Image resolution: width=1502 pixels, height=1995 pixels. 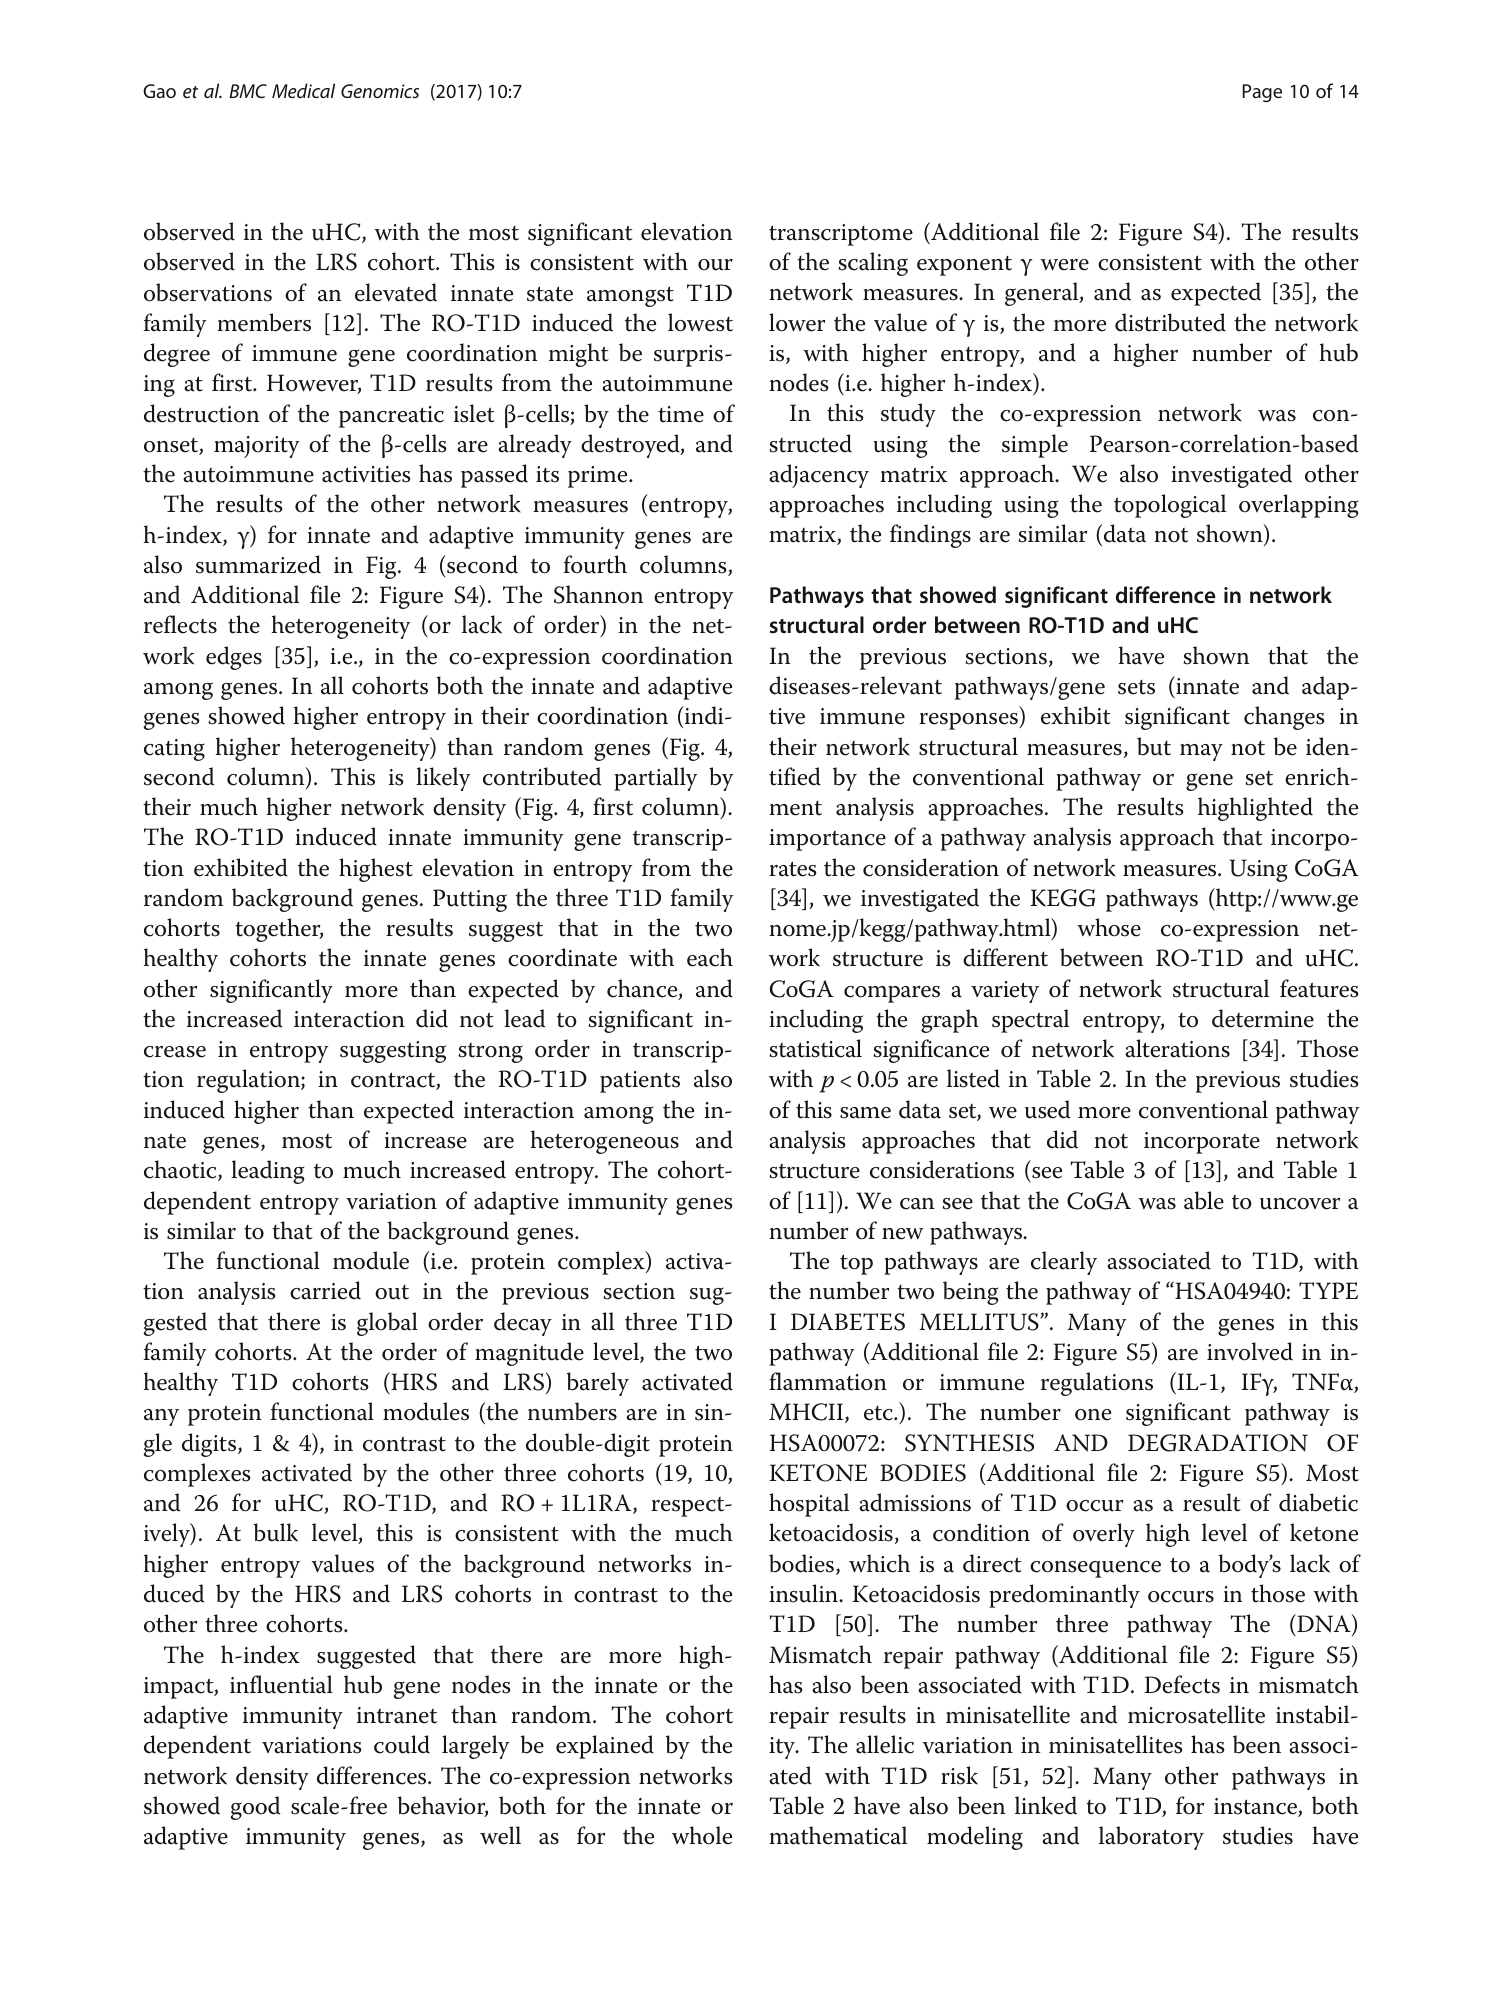 What do you see at coordinates (303, 90) in the screenshot?
I see `Medical` at bounding box center [303, 90].
